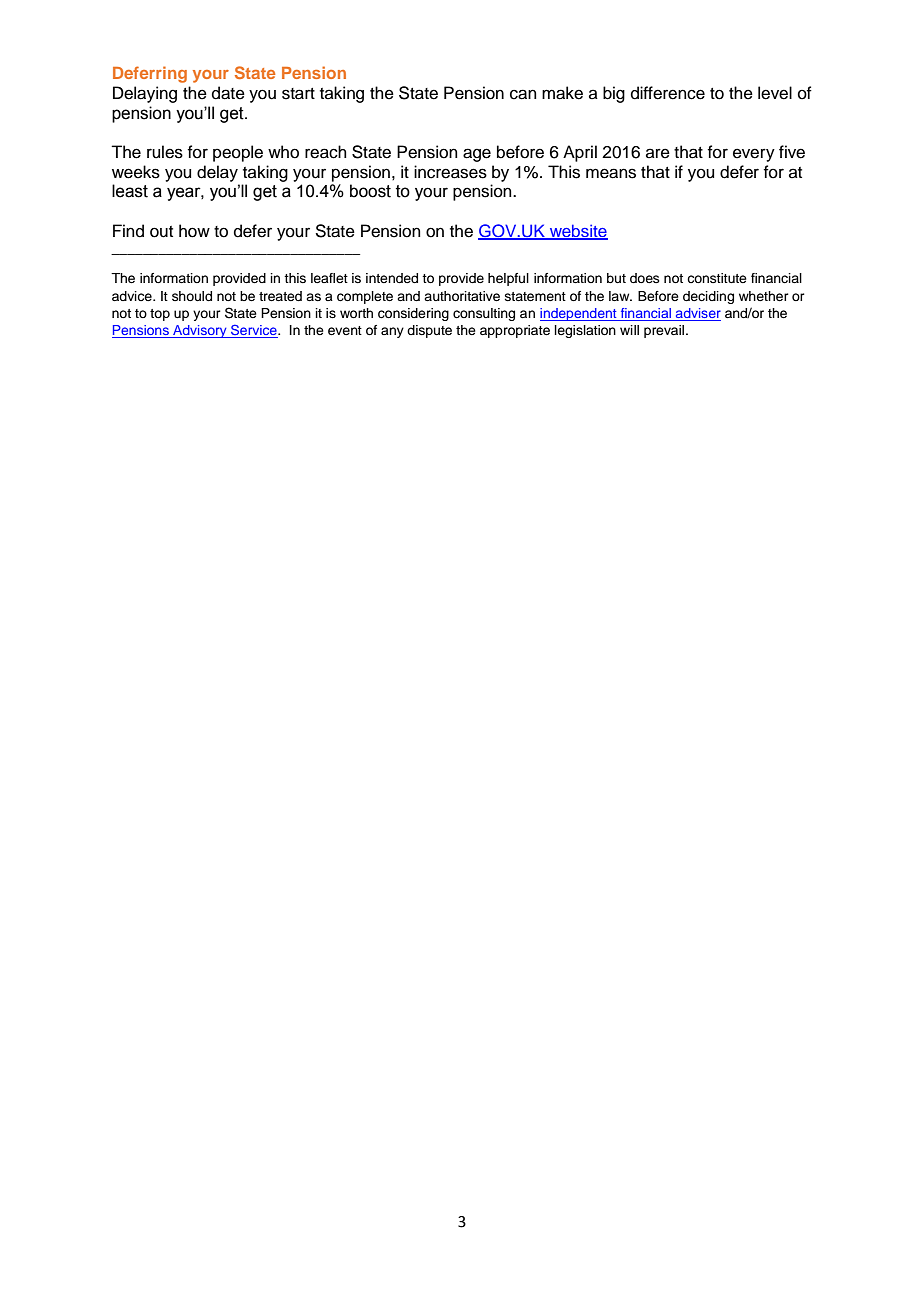 Image resolution: width=924 pixels, height=1308 pixels. What do you see at coordinates (194, 231) in the image?
I see `how` at bounding box center [194, 231].
